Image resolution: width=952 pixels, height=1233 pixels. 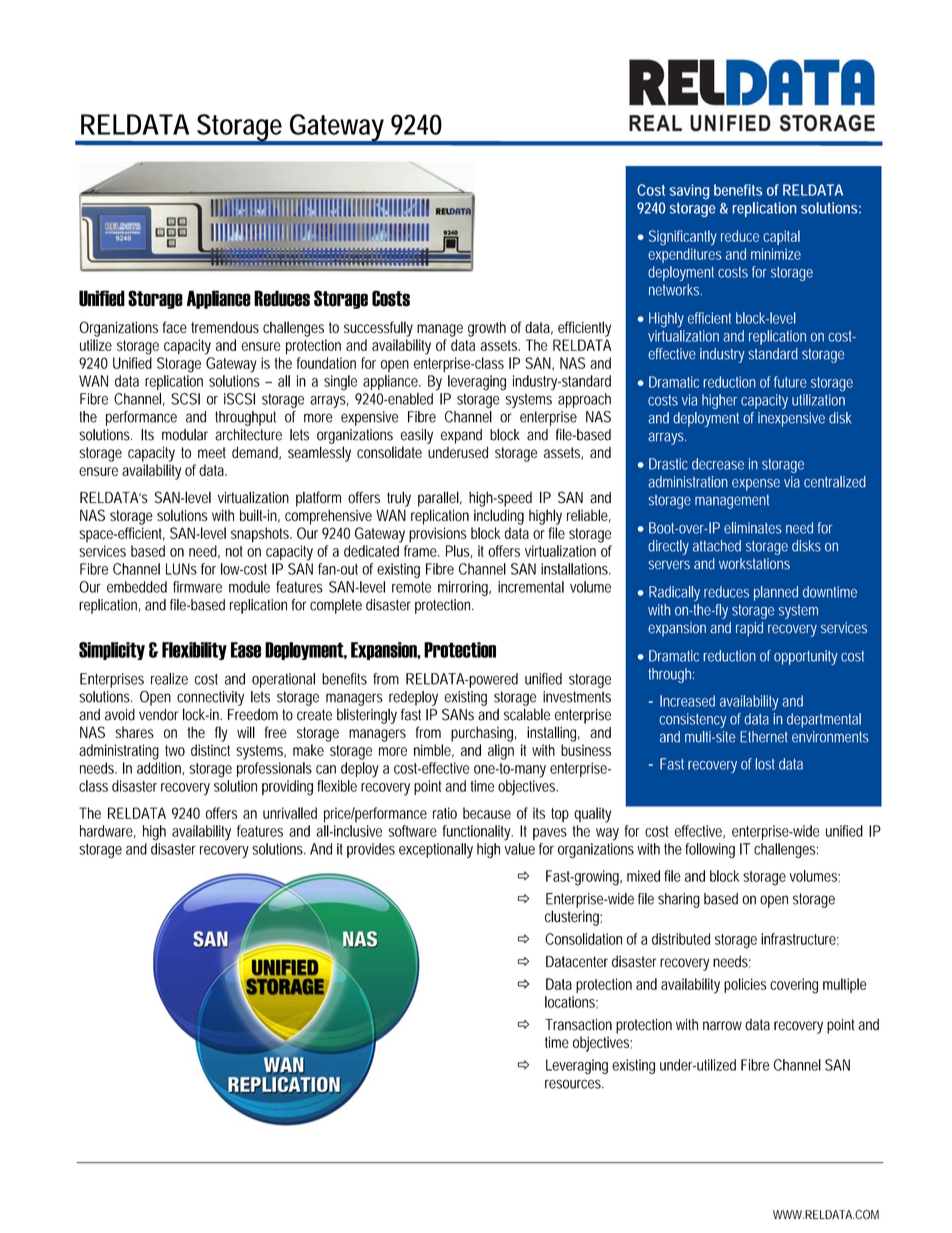 I want to click on hardware, so click(x=108, y=831).
